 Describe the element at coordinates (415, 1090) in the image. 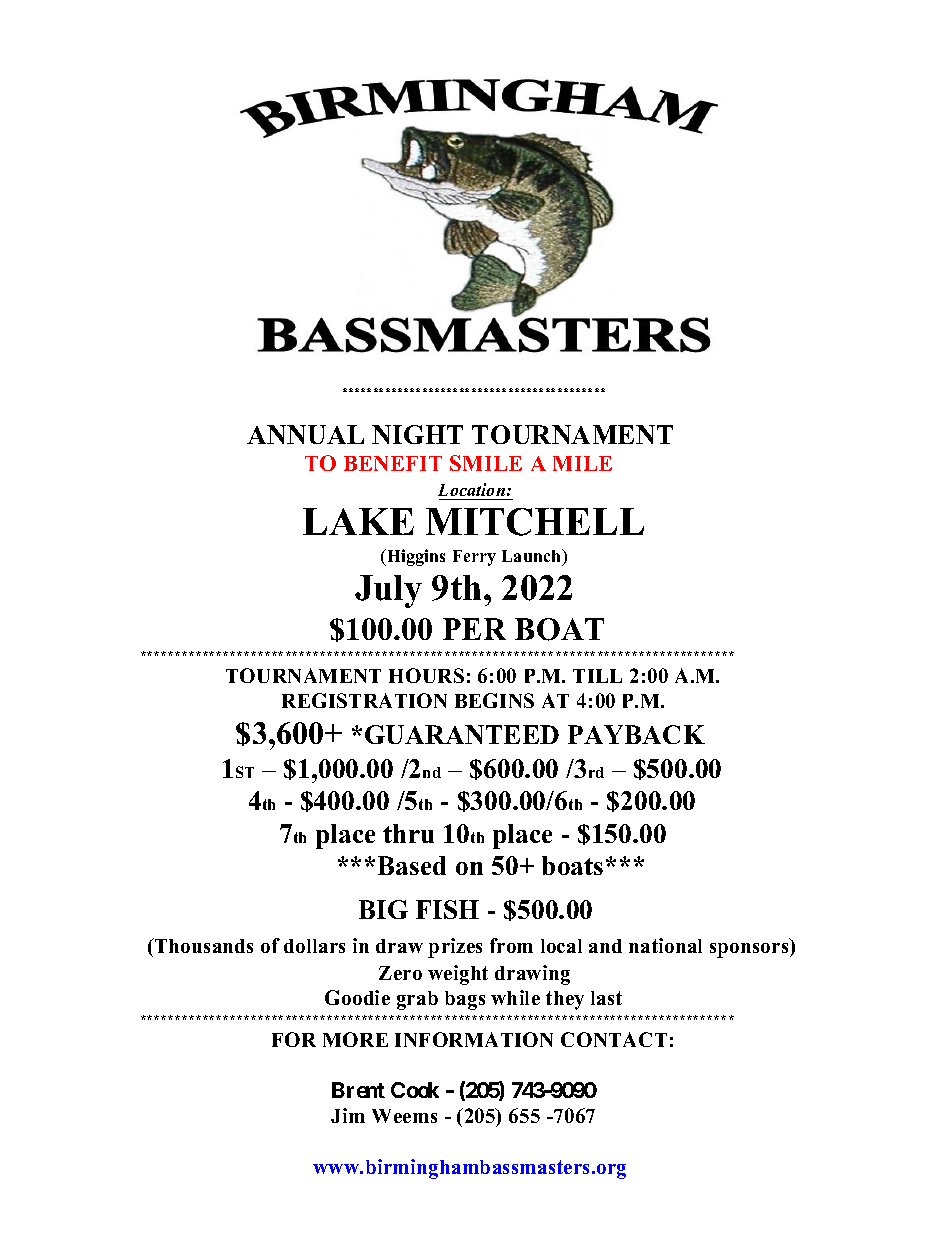

I see `Cook` at that location.
